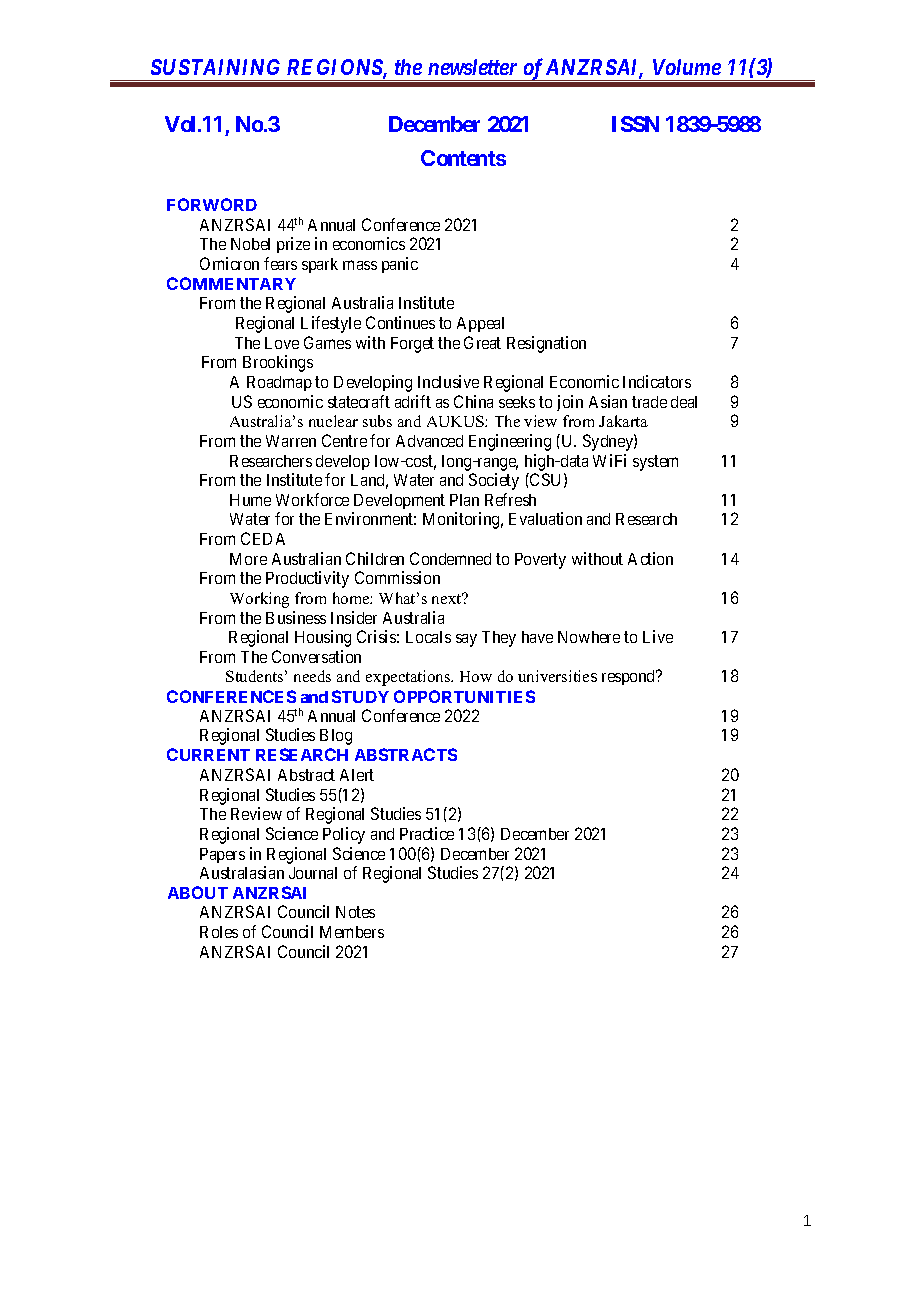 The height and width of the screenshot is (1307, 924). What do you see at coordinates (472, 67) in the screenshot?
I see `newsletter` at bounding box center [472, 67].
